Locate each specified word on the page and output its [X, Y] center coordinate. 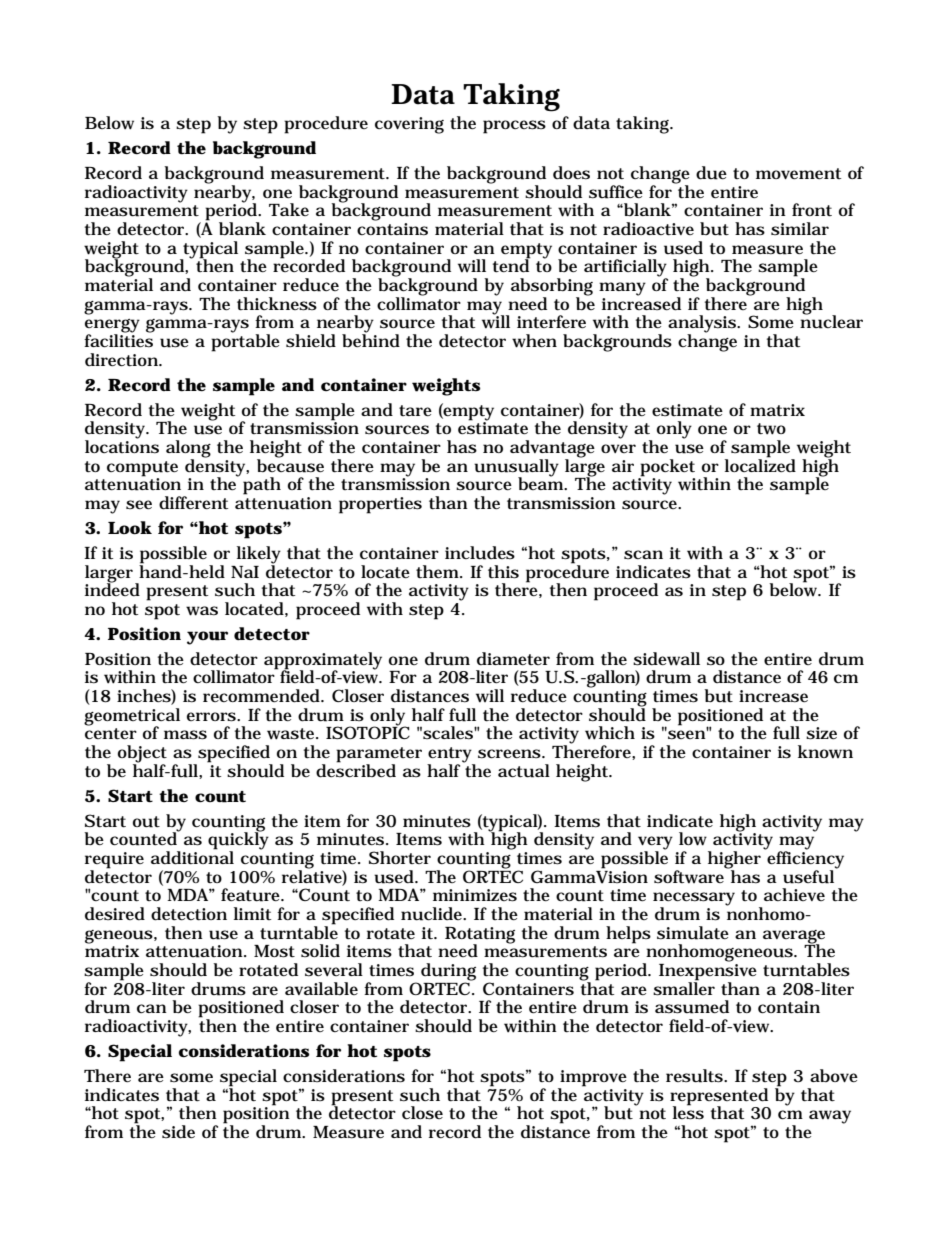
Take [289, 209]
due [711, 173]
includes [480, 553]
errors [212, 717]
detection [189, 914]
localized [760, 465]
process [514, 127]
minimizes [475, 895]
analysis [703, 325]
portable [245, 342]
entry [451, 756]
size [821, 733]
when [534, 341]
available [321, 988]
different [193, 503]
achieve [794, 894]
